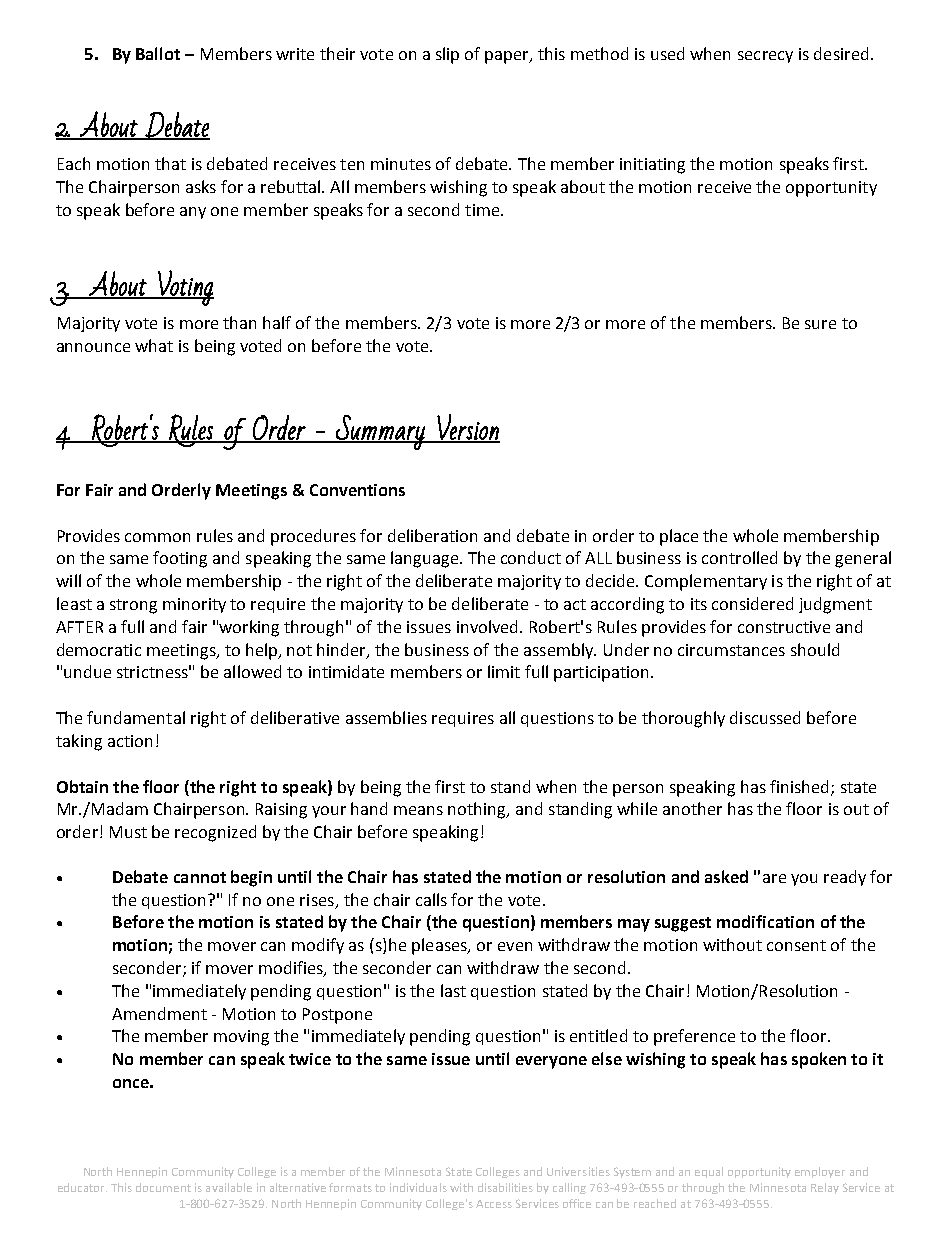 The height and width of the image is (1233, 952). Describe the element at coordinates (133, 606) in the image. I see `strong` at that location.
